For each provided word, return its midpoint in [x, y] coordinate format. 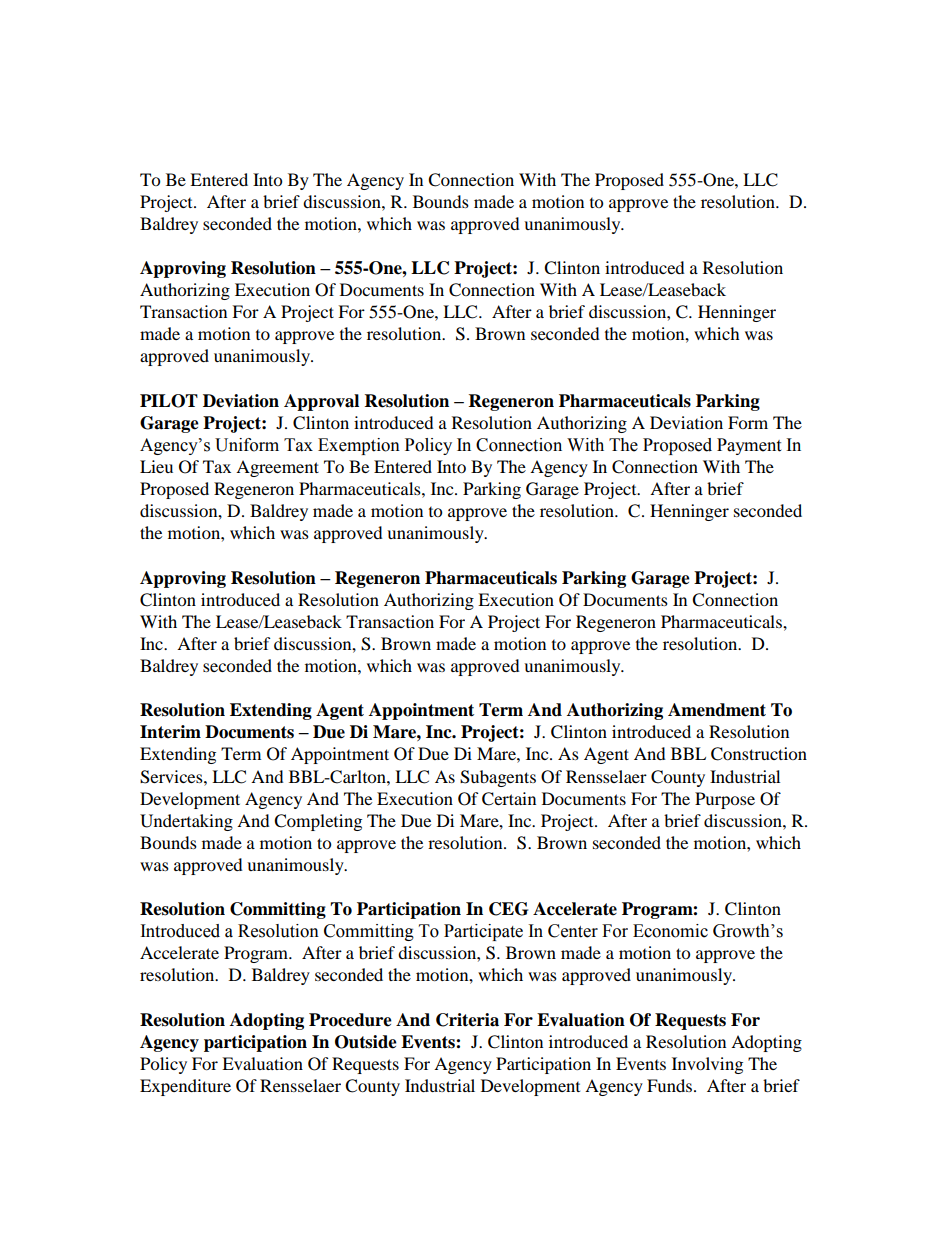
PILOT [169, 401]
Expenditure [185, 1087]
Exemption [359, 446]
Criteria [467, 1020]
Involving [707, 1065]
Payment [749, 446]
